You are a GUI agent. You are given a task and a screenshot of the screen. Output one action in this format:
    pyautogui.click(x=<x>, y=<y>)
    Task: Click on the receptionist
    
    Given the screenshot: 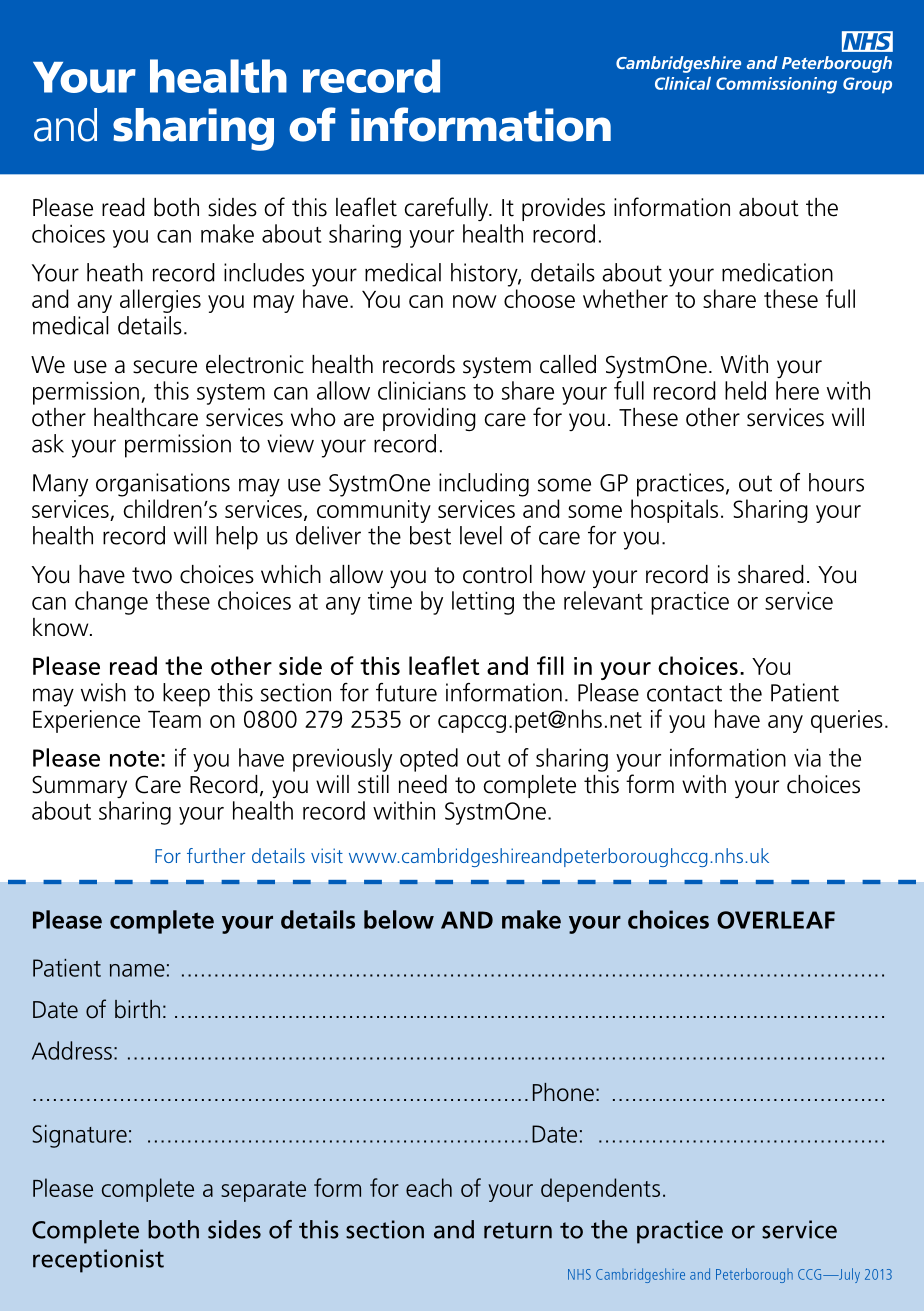 What is the action you would take?
    pyautogui.click(x=98, y=1261)
